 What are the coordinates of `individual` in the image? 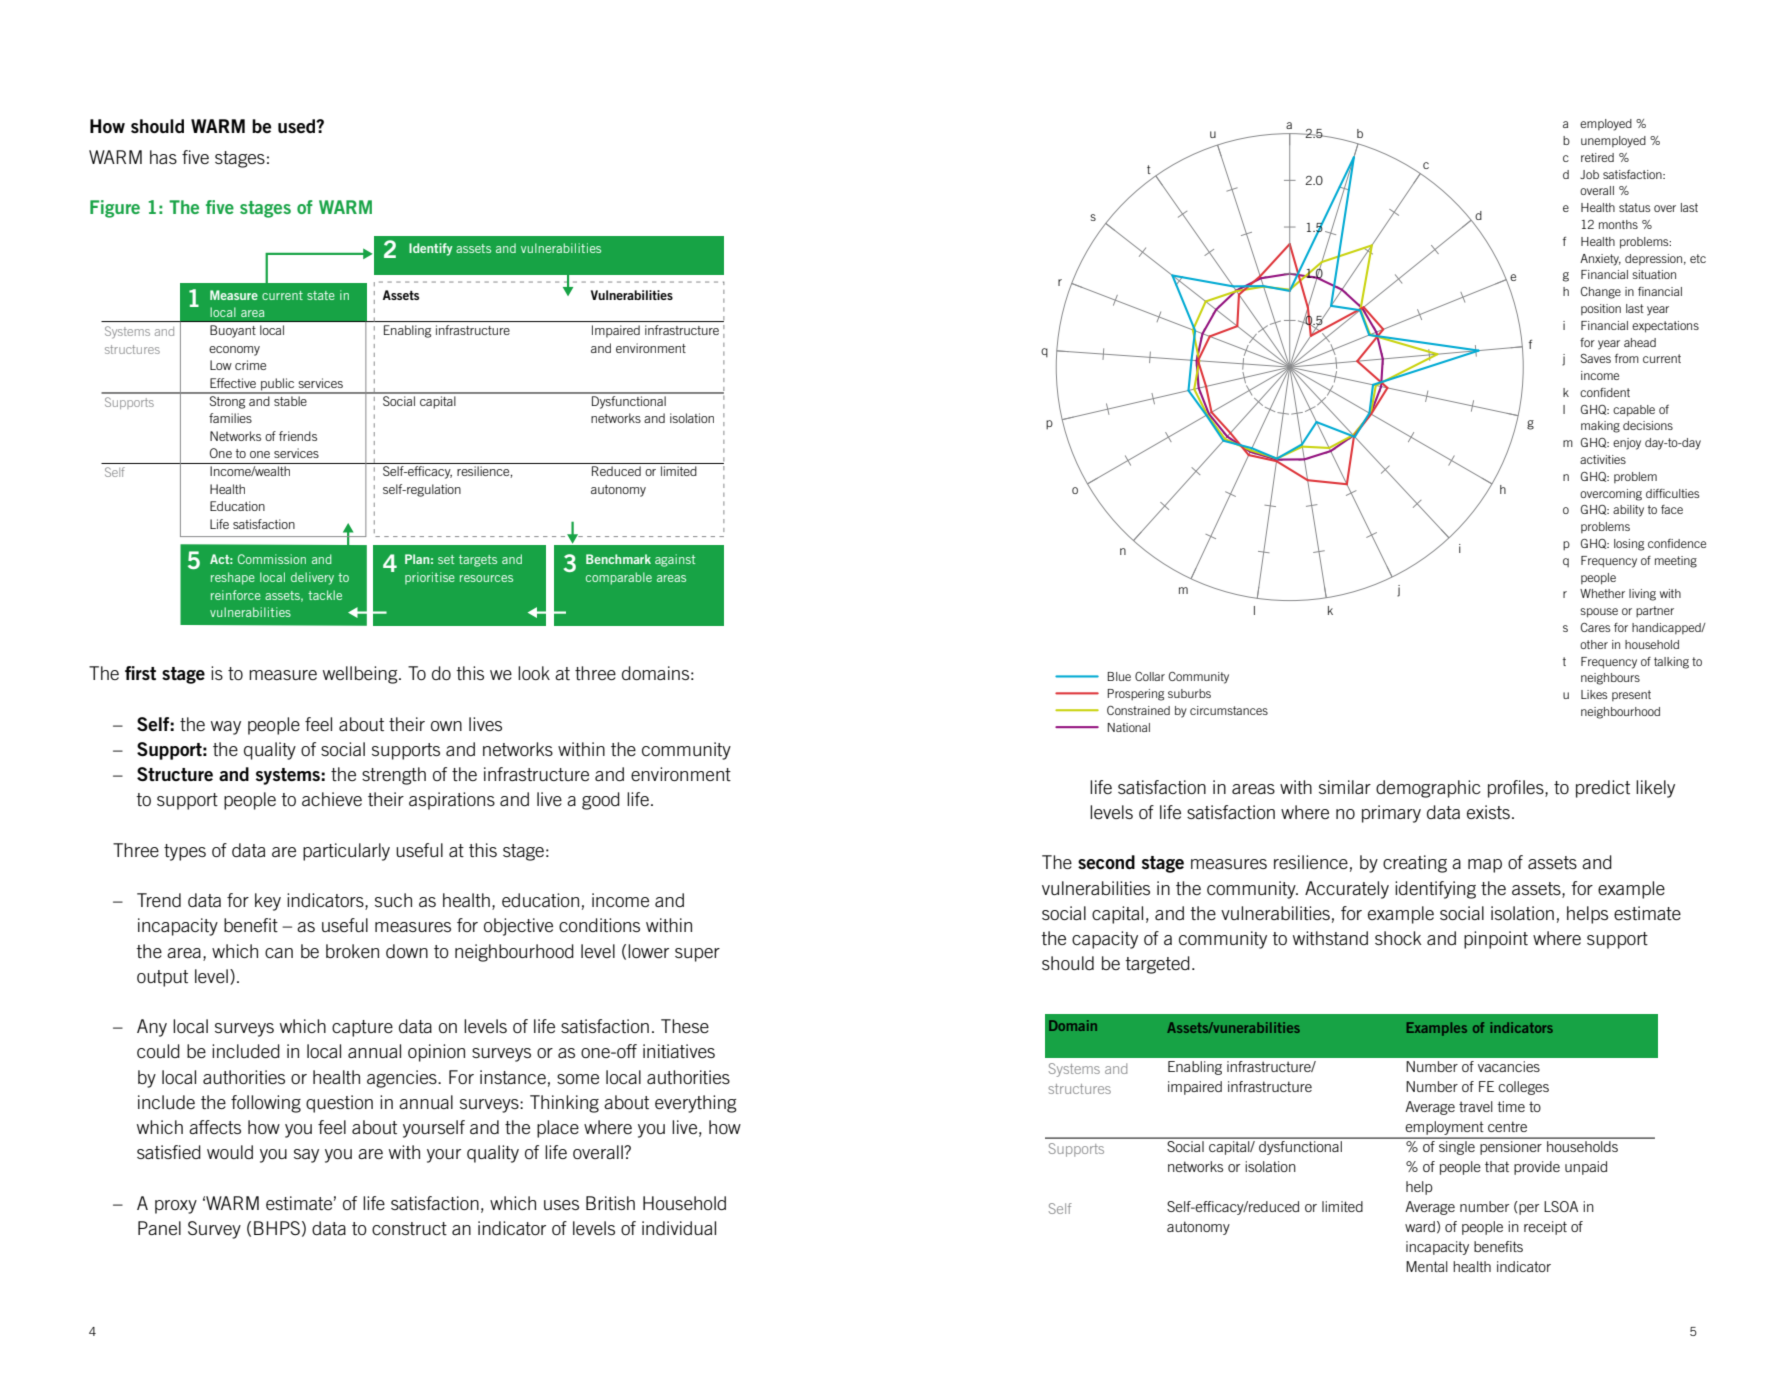 It's located at (679, 1228).
